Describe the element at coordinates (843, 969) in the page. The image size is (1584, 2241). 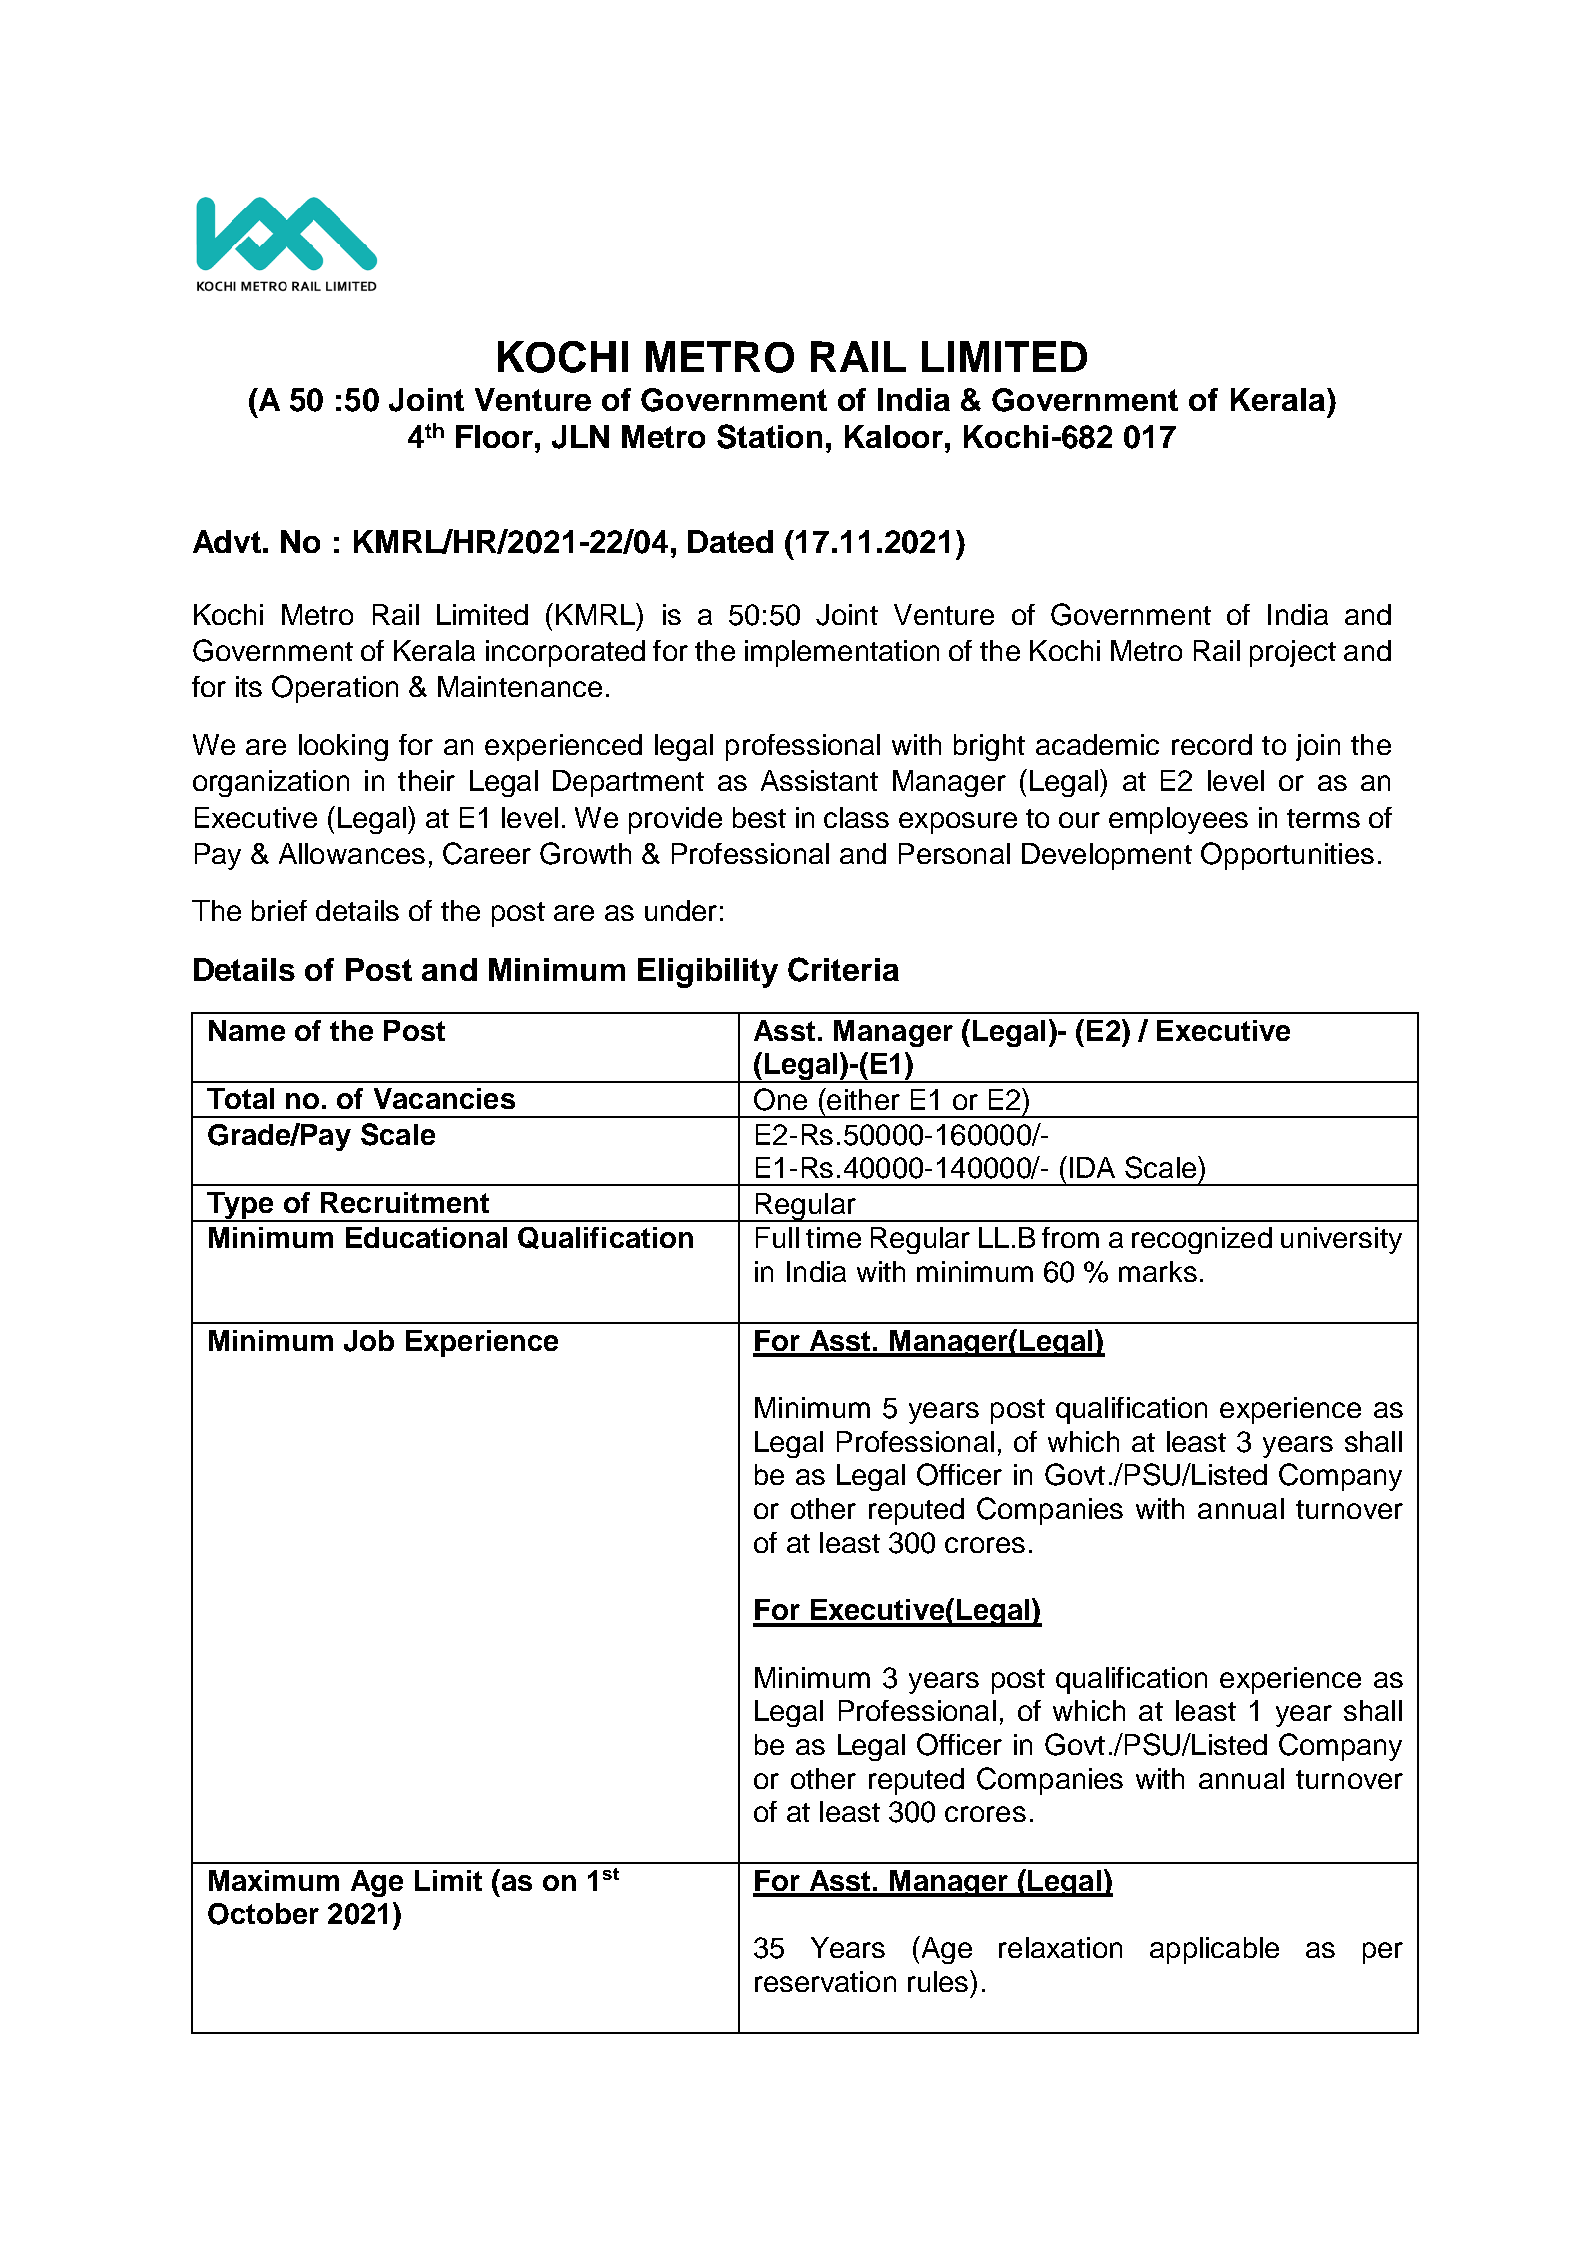
I see `Criteria` at that location.
